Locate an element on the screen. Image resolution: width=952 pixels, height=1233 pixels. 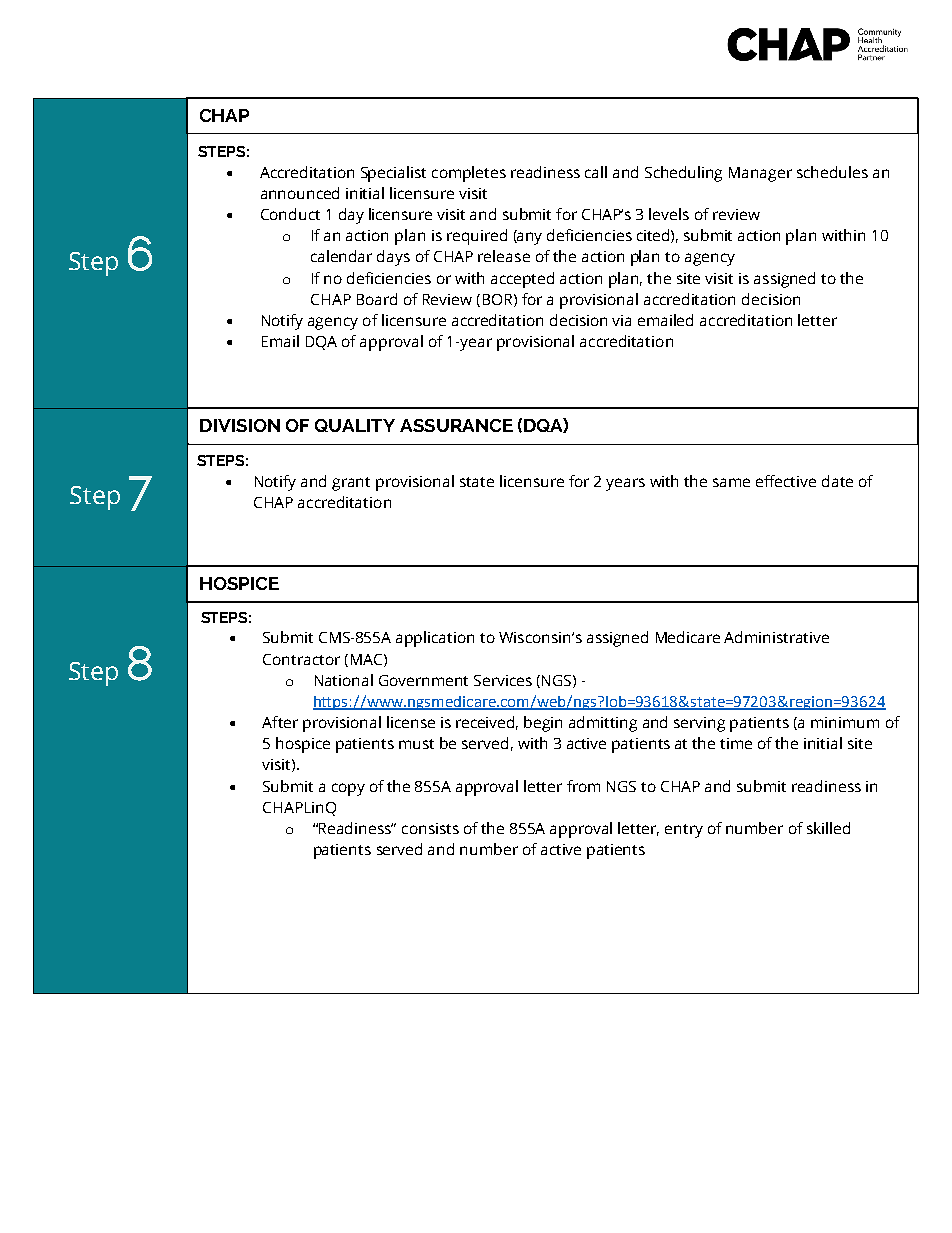
ASSURANCE is located at coordinates (456, 425).
